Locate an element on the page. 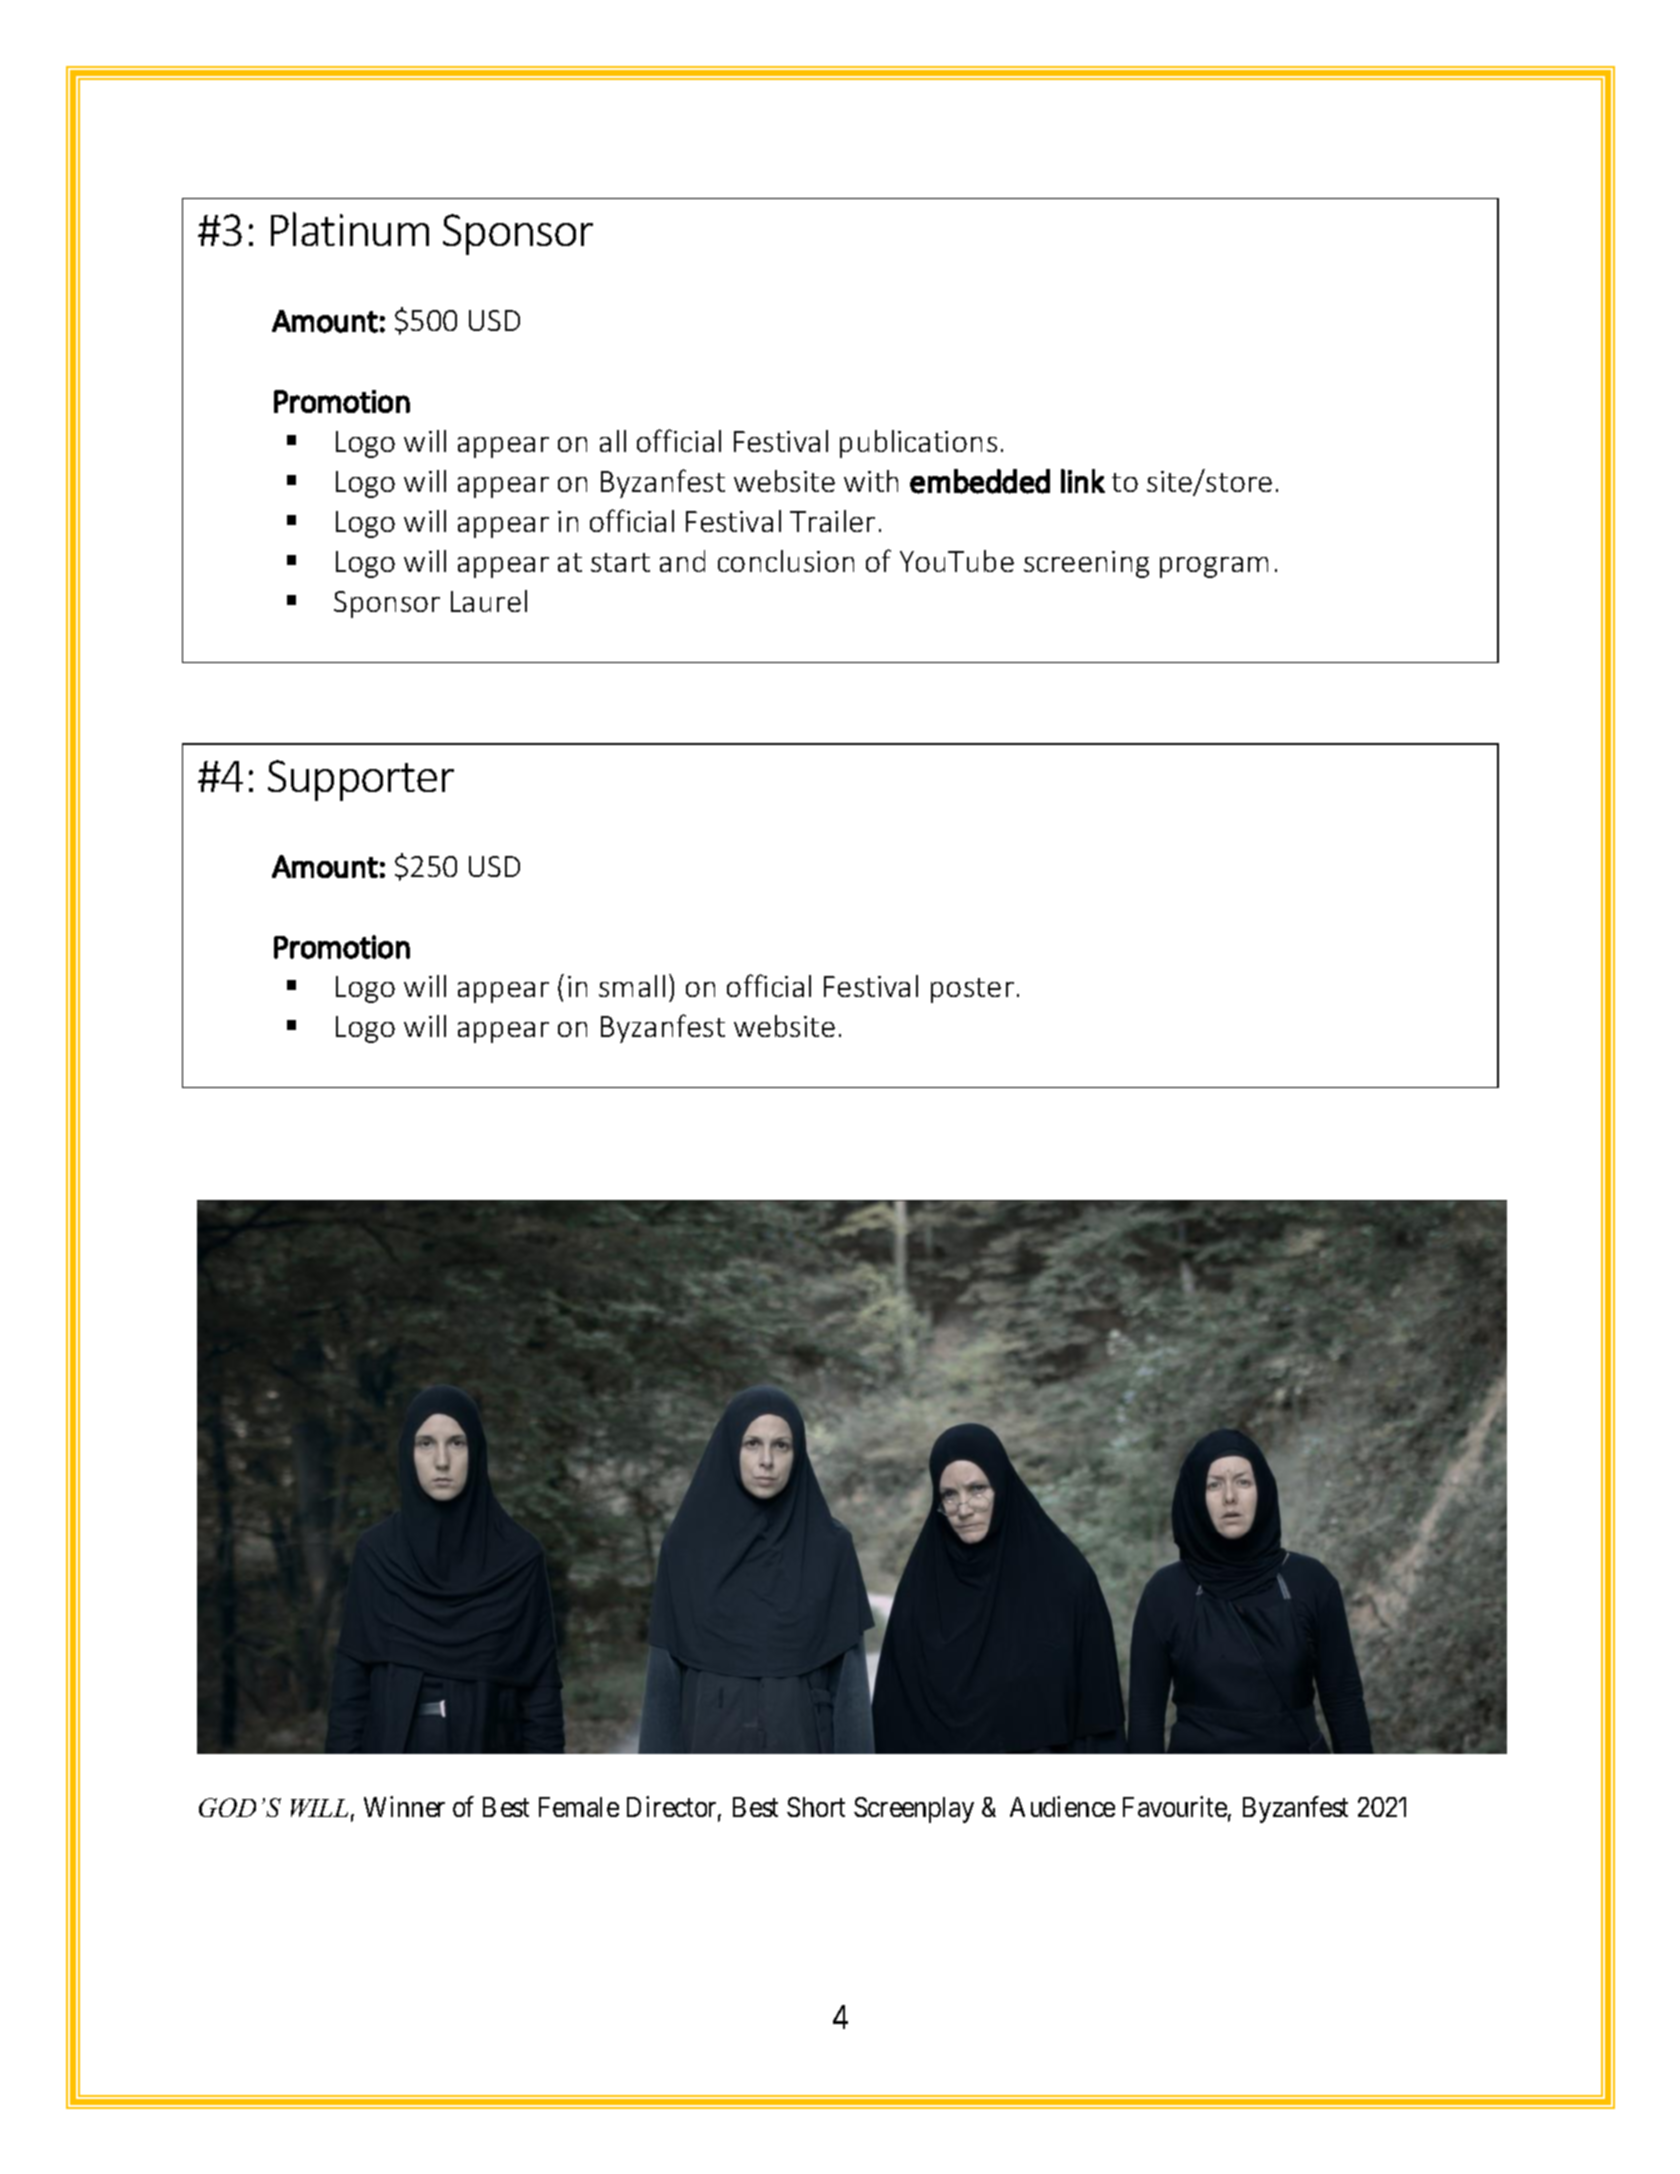  small is located at coordinates (632, 986).
